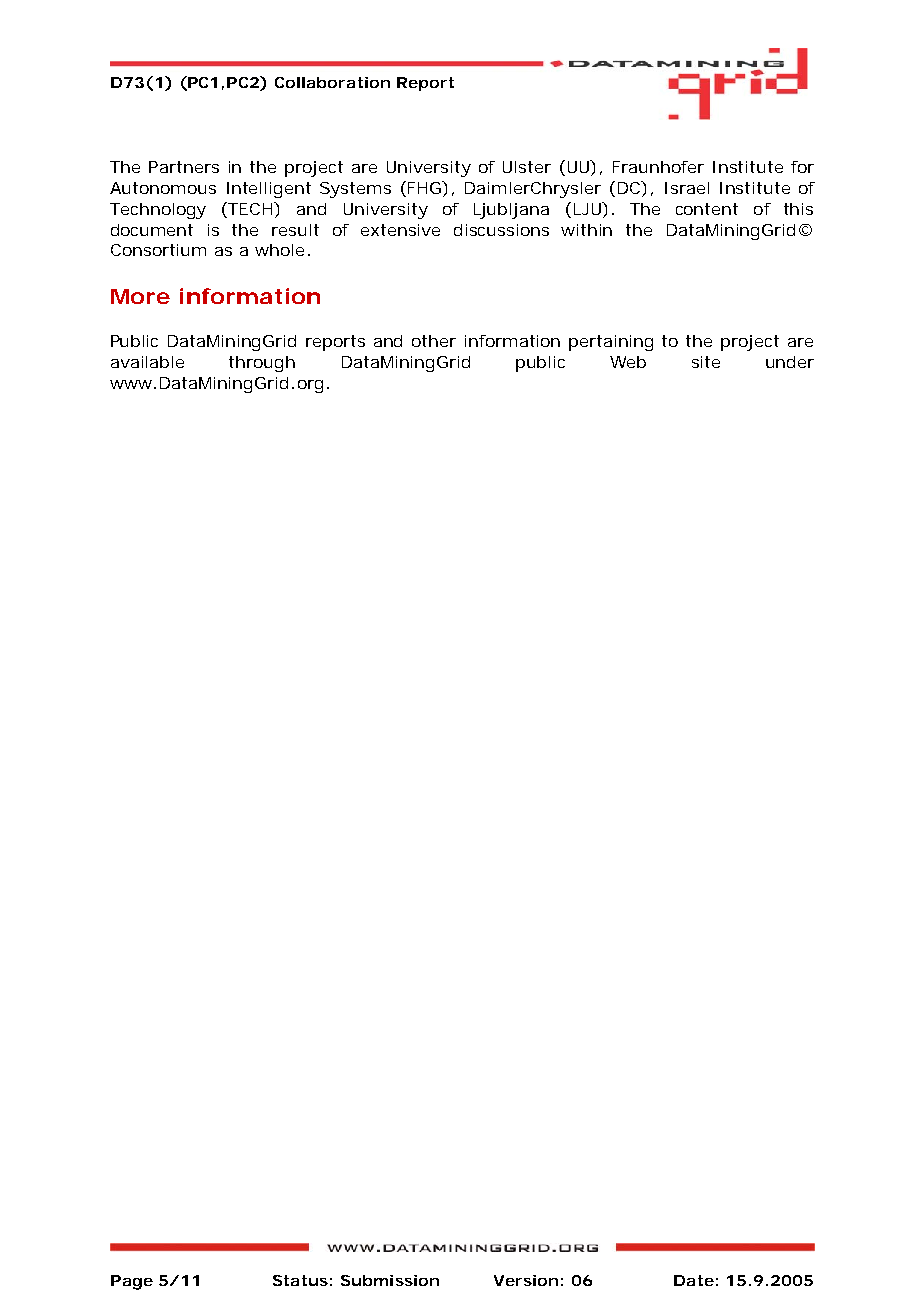 The image size is (924, 1308). What do you see at coordinates (300, 1280) in the document?
I see `Status` at bounding box center [300, 1280].
